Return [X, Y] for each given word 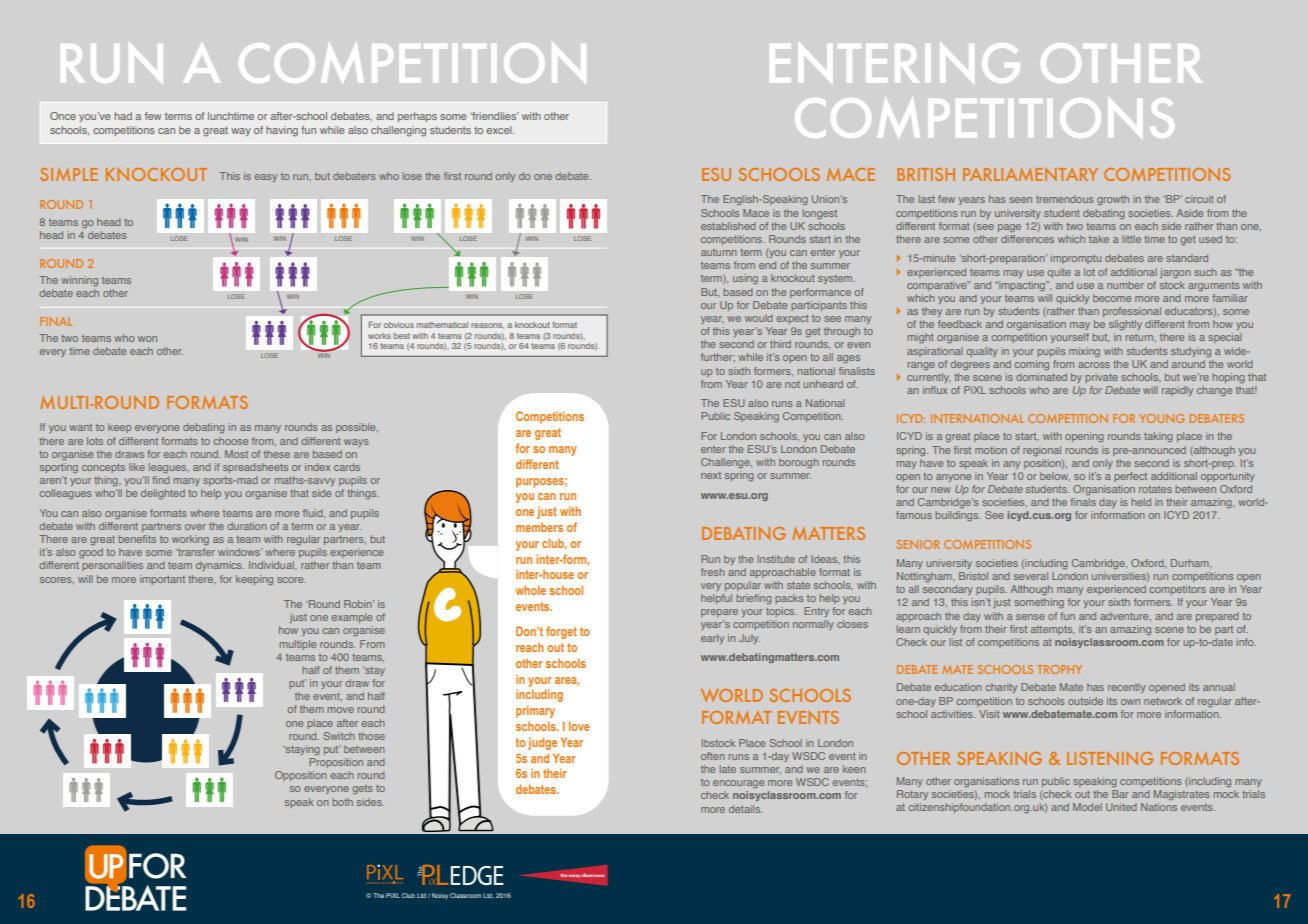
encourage [738, 784]
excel [500, 130]
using [745, 279]
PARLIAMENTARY [1030, 174]
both [342, 802]
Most [236, 454]
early [712, 639]
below [1055, 476]
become [1112, 298]
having [282, 131]
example [352, 618]
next [711, 475]
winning [79, 281]
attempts [1053, 630]
